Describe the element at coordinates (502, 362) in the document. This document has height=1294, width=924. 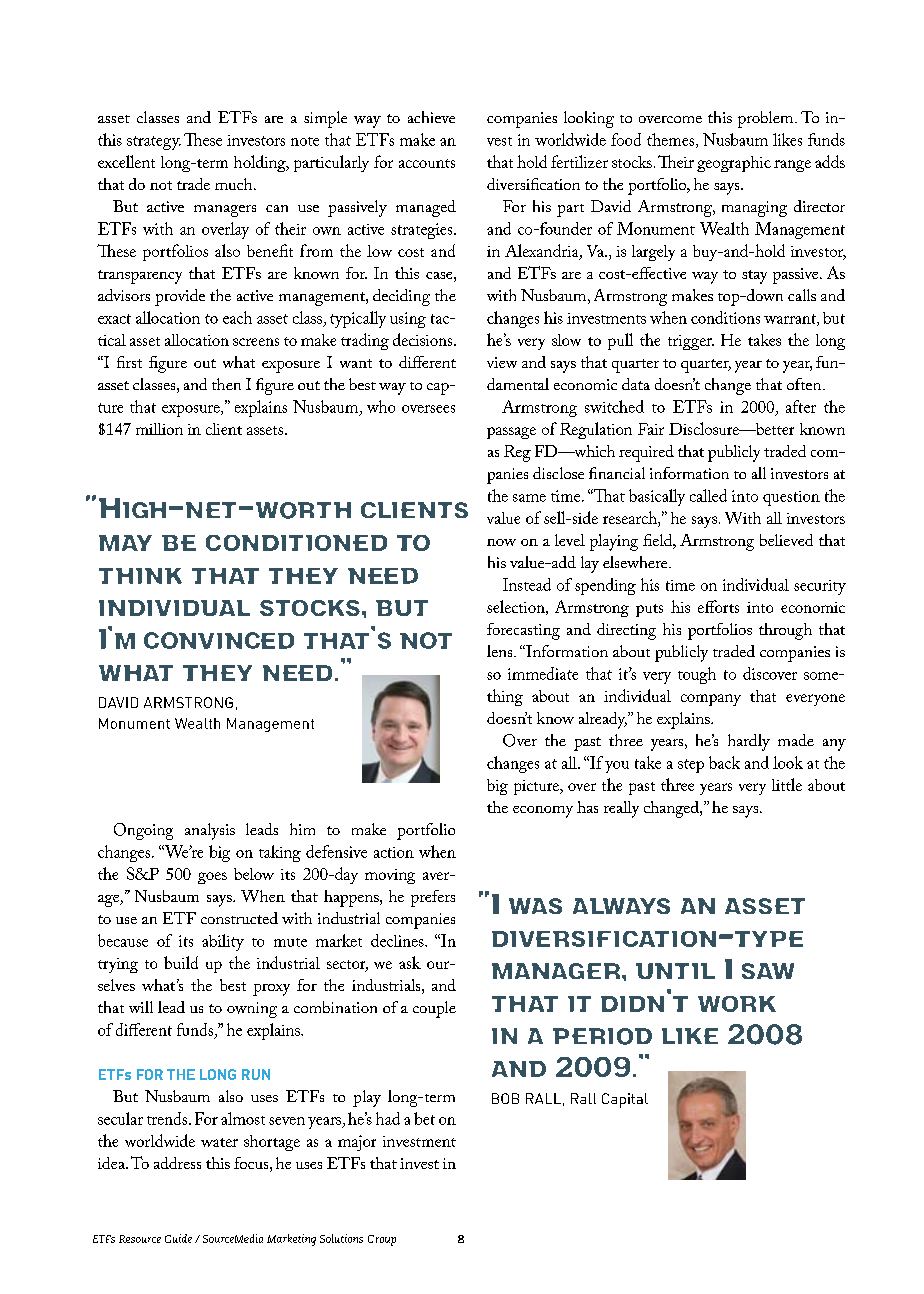
I see `view` at that location.
